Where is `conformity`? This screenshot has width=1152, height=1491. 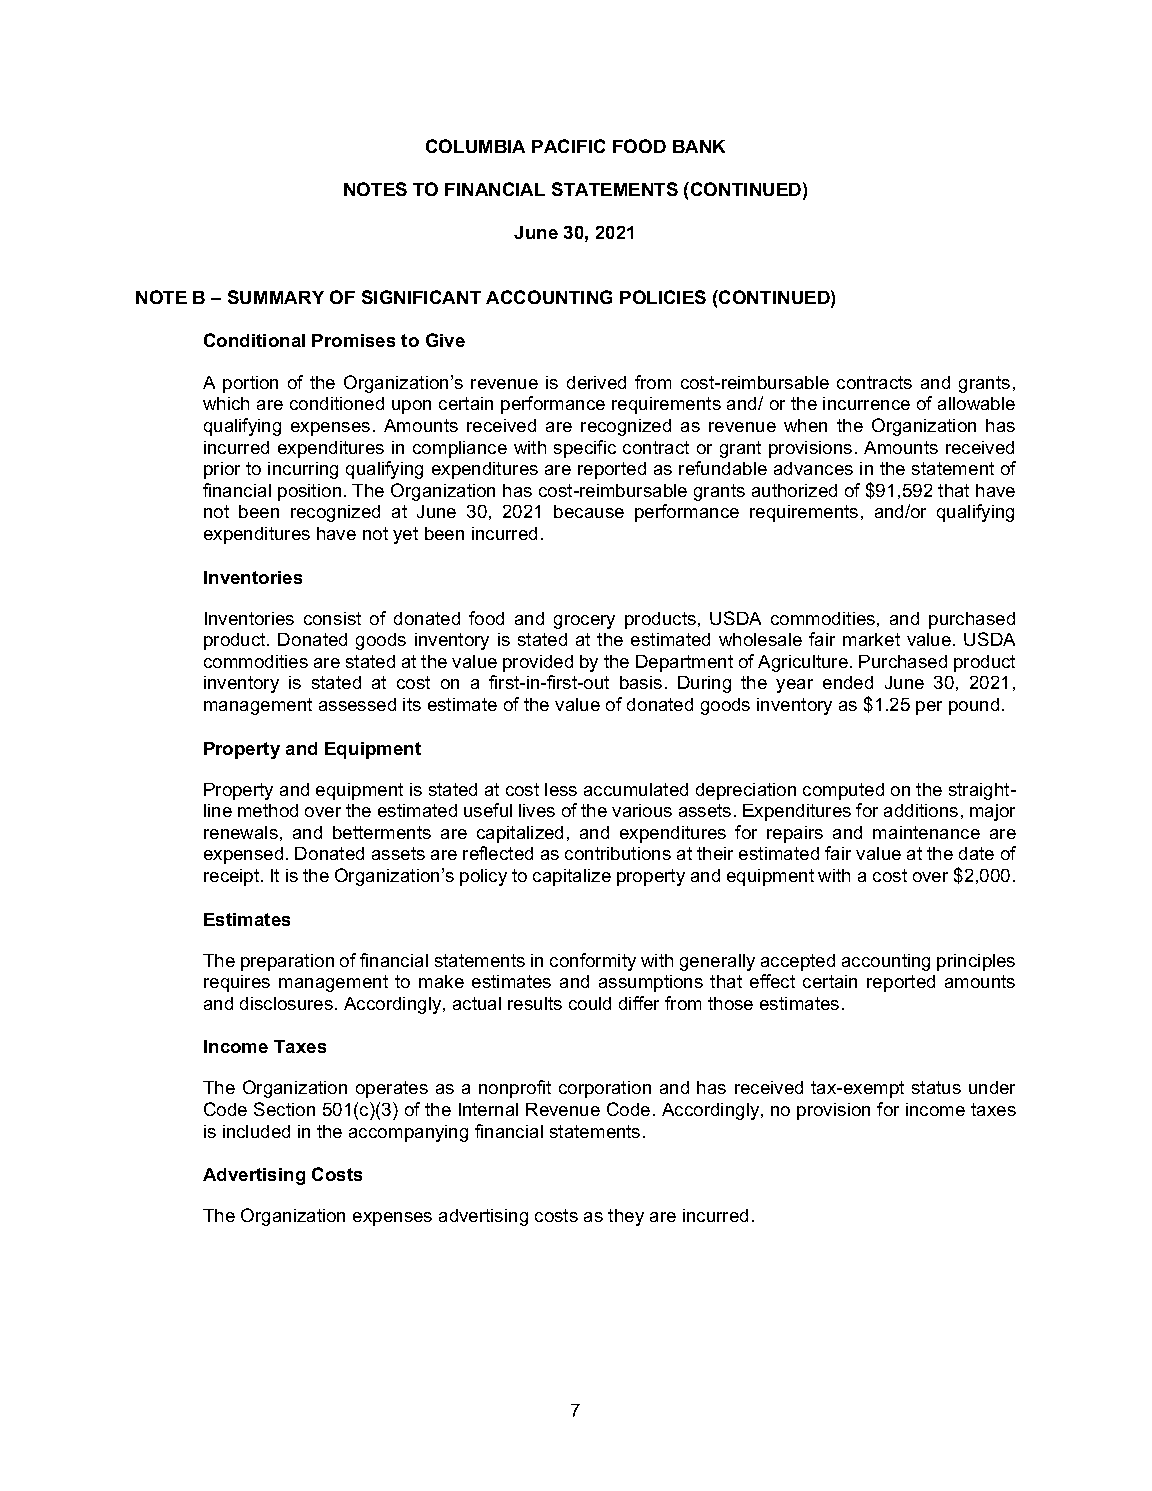 conformity is located at coordinates (593, 962).
